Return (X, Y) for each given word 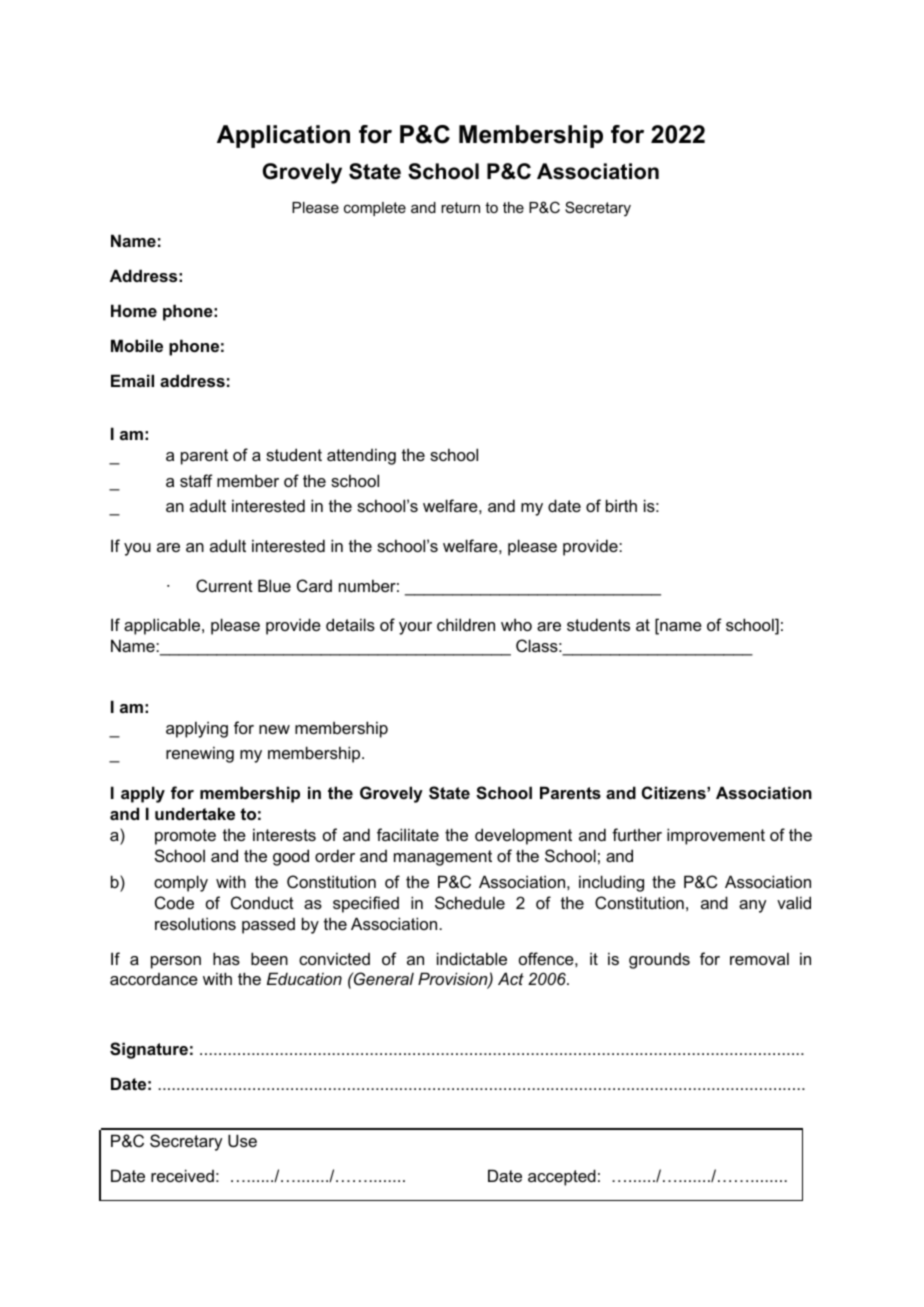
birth (621, 505)
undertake (195, 813)
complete (375, 209)
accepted (562, 1177)
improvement (716, 836)
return (460, 207)
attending (361, 456)
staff (196, 480)
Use (242, 1140)
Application (283, 136)
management (443, 858)
